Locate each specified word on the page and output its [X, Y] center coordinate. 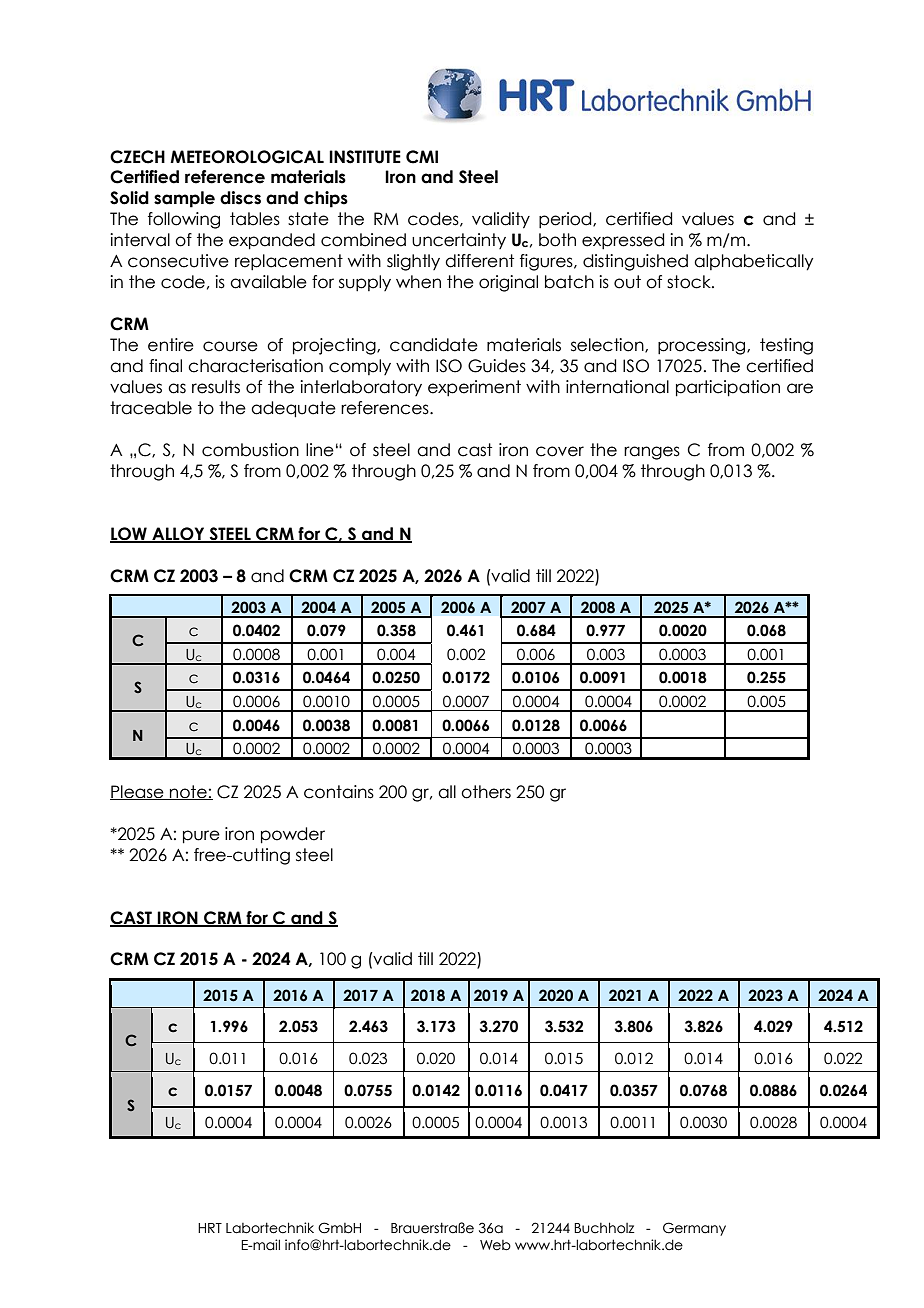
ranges [652, 453]
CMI [422, 157]
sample [184, 199]
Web [495, 1245]
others [486, 792]
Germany [694, 1229]
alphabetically [753, 262]
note [188, 792]
